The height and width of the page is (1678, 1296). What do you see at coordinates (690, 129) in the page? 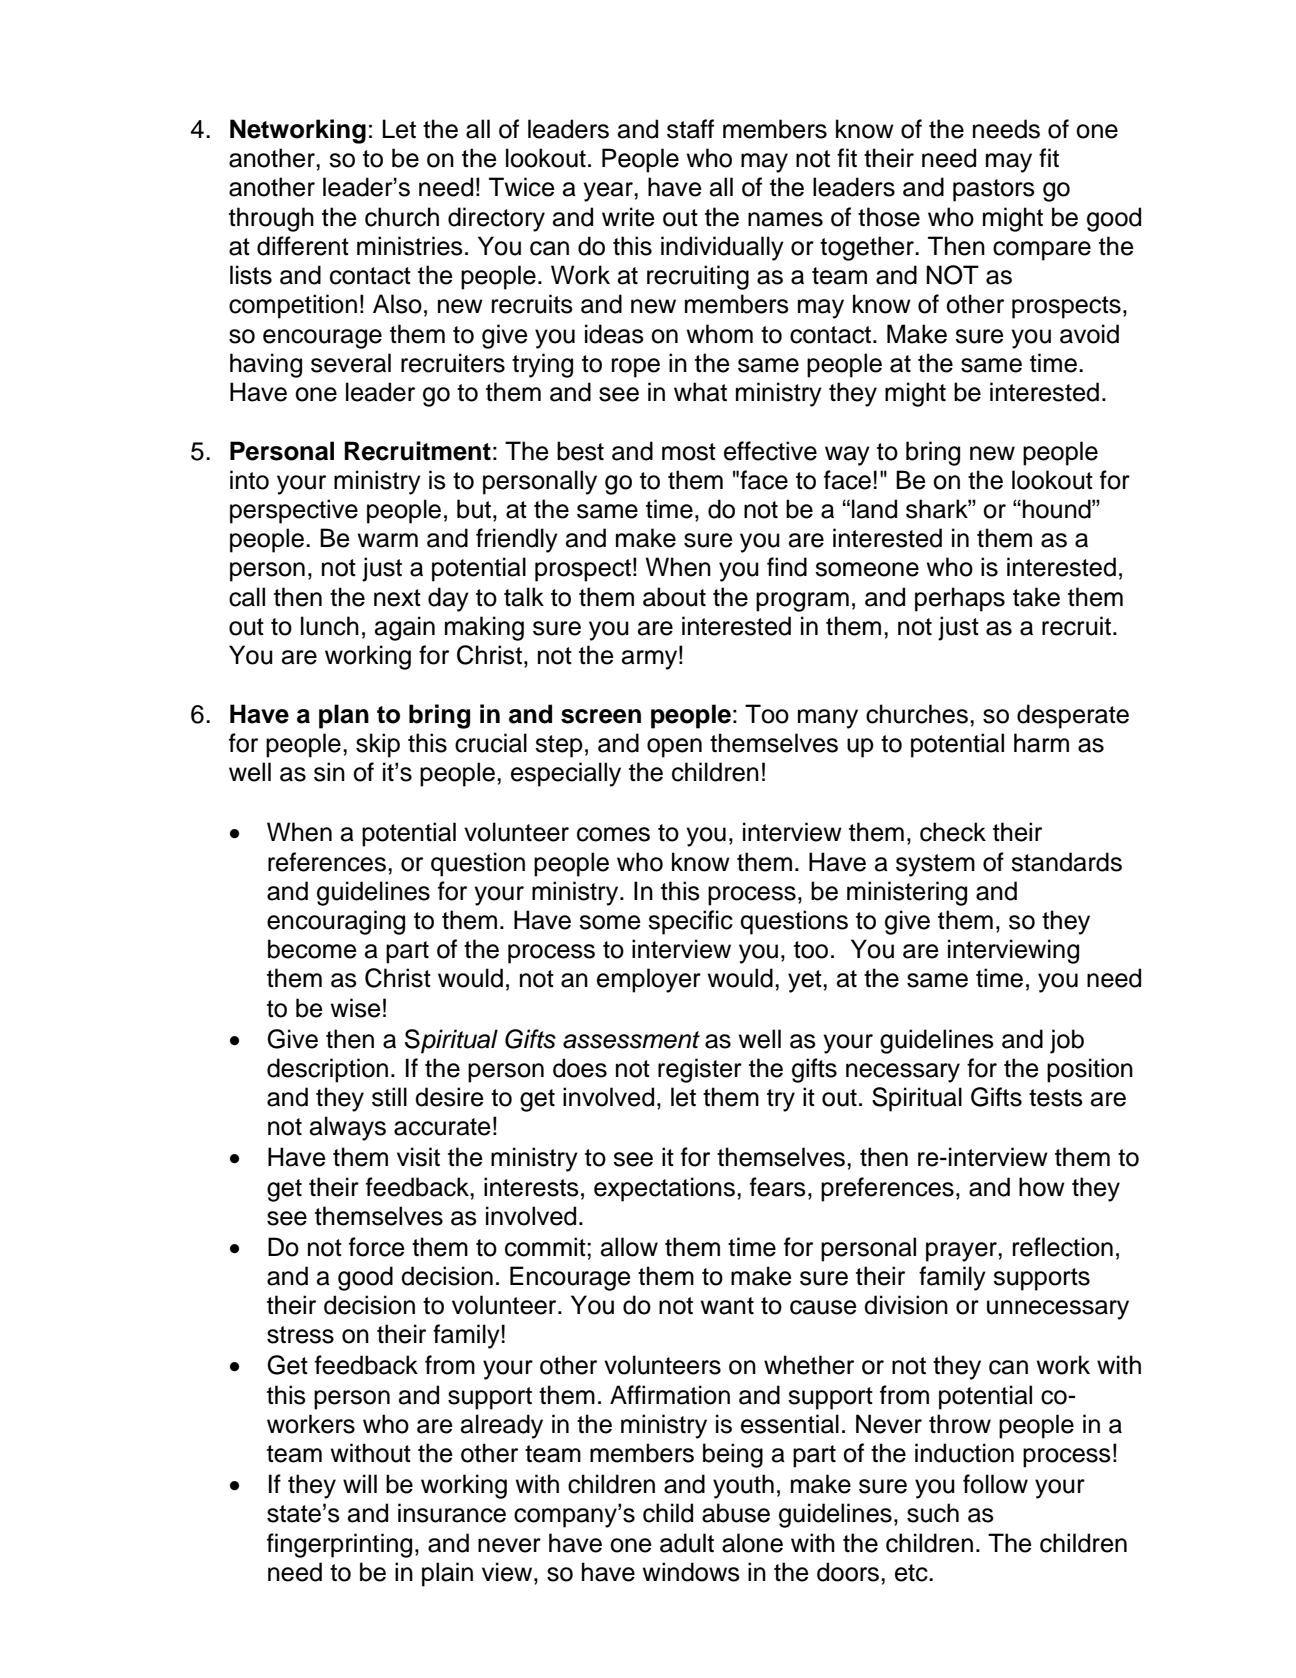
I see `staff` at bounding box center [690, 129].
